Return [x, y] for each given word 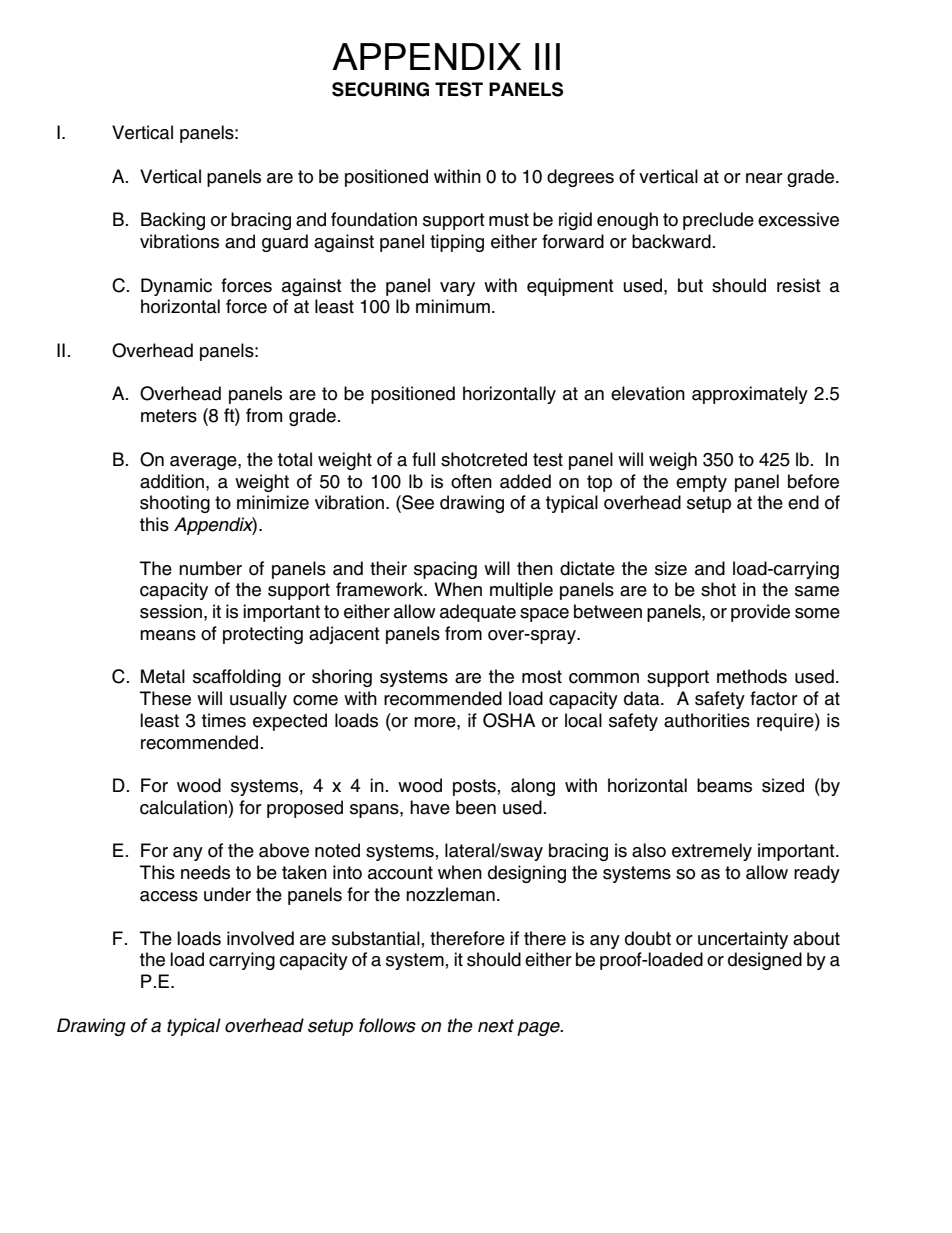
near [764, 178]
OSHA [509, 720]
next [496, 1026]
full [423, 459]
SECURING [380, 89]
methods [752, 676]
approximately [750, 395]
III [547, 56]
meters [169, 416]
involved [260, 938]
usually [258, 700]
